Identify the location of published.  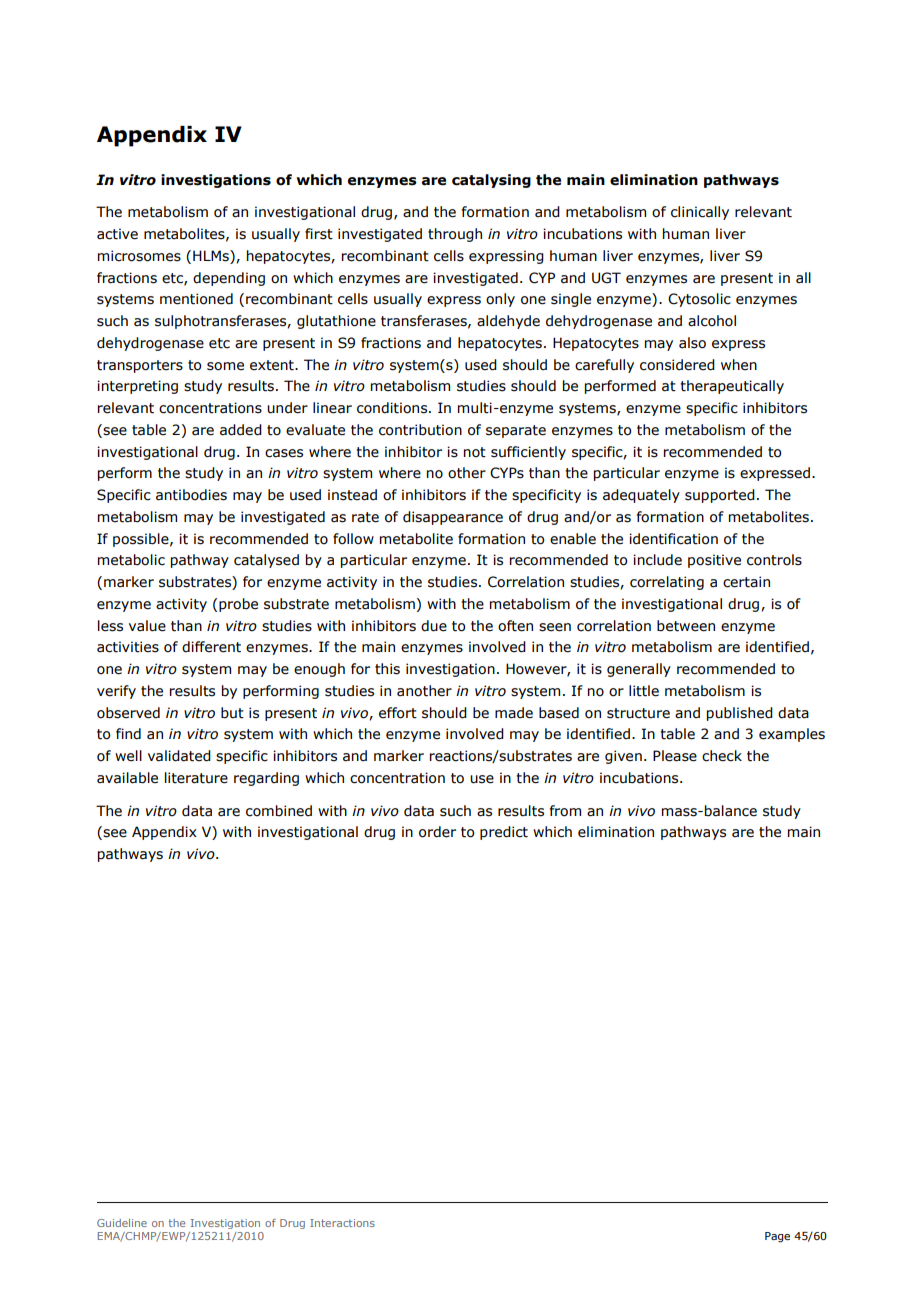
(740, 714).
